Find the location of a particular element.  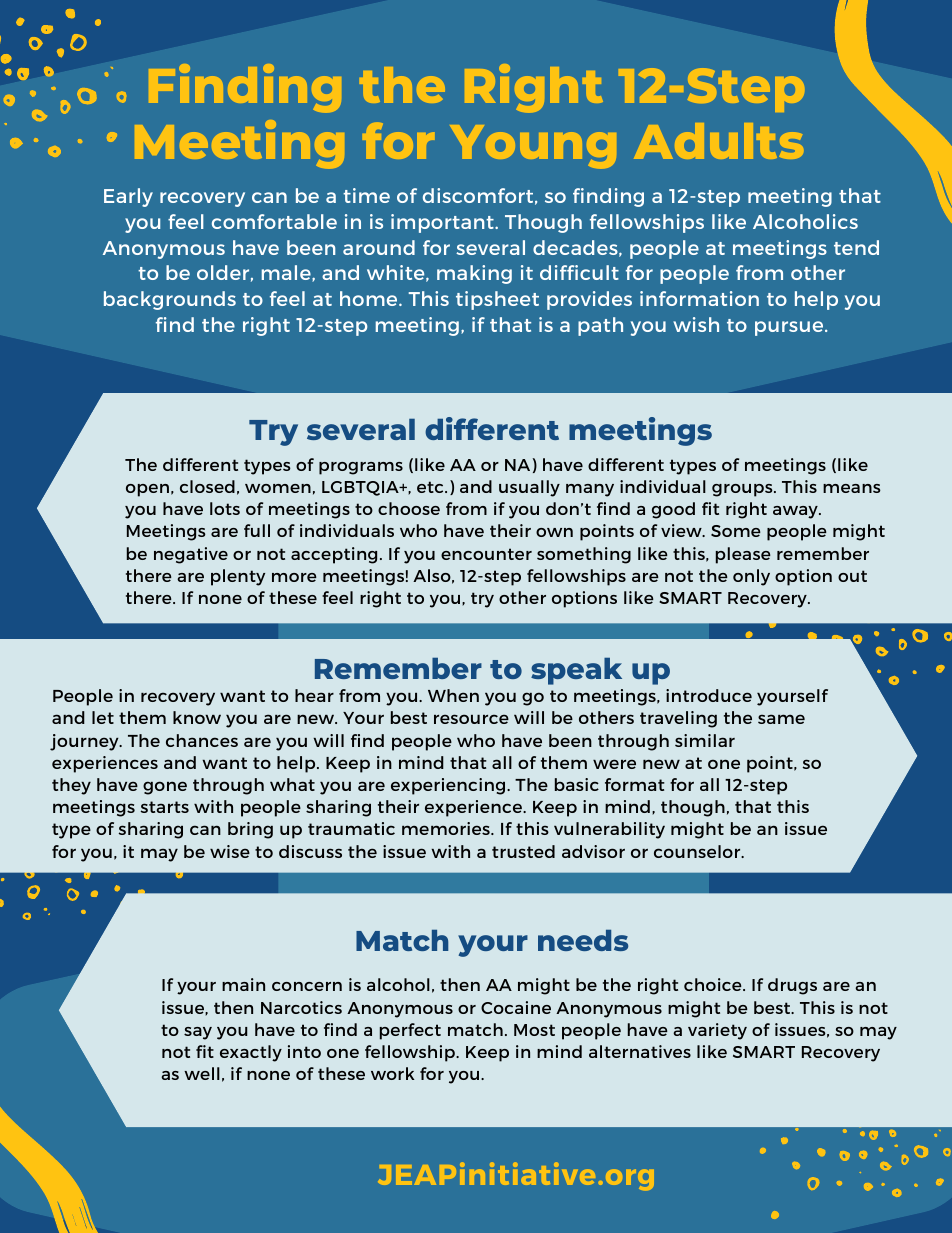

encounter is located at coordinates (486, 554).
